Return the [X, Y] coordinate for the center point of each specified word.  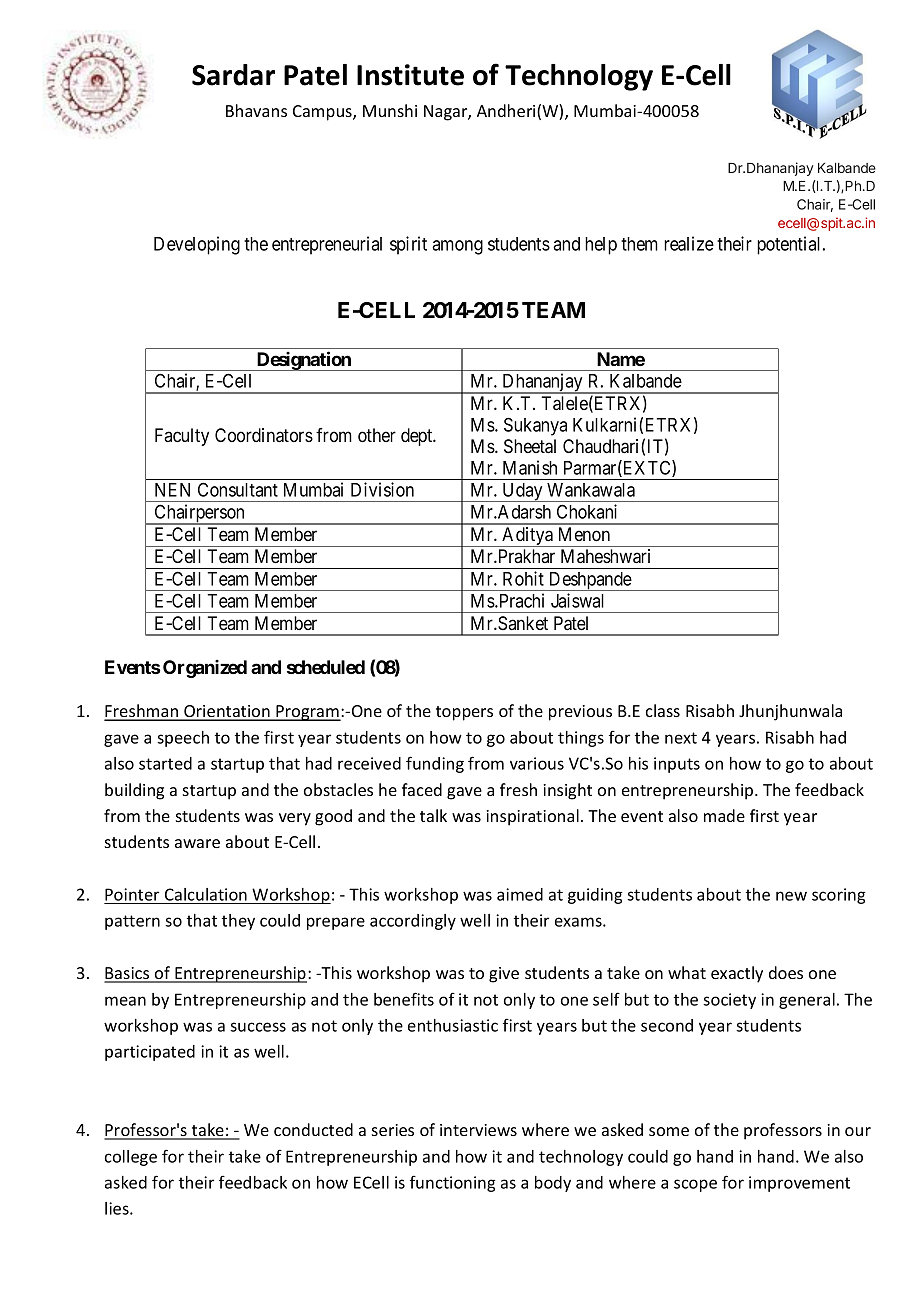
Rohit [523, 578]
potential [790, 245]
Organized [205, 669]
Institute [410, 75]
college [131, 1158]
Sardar [233, 75]
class [663, 710]
